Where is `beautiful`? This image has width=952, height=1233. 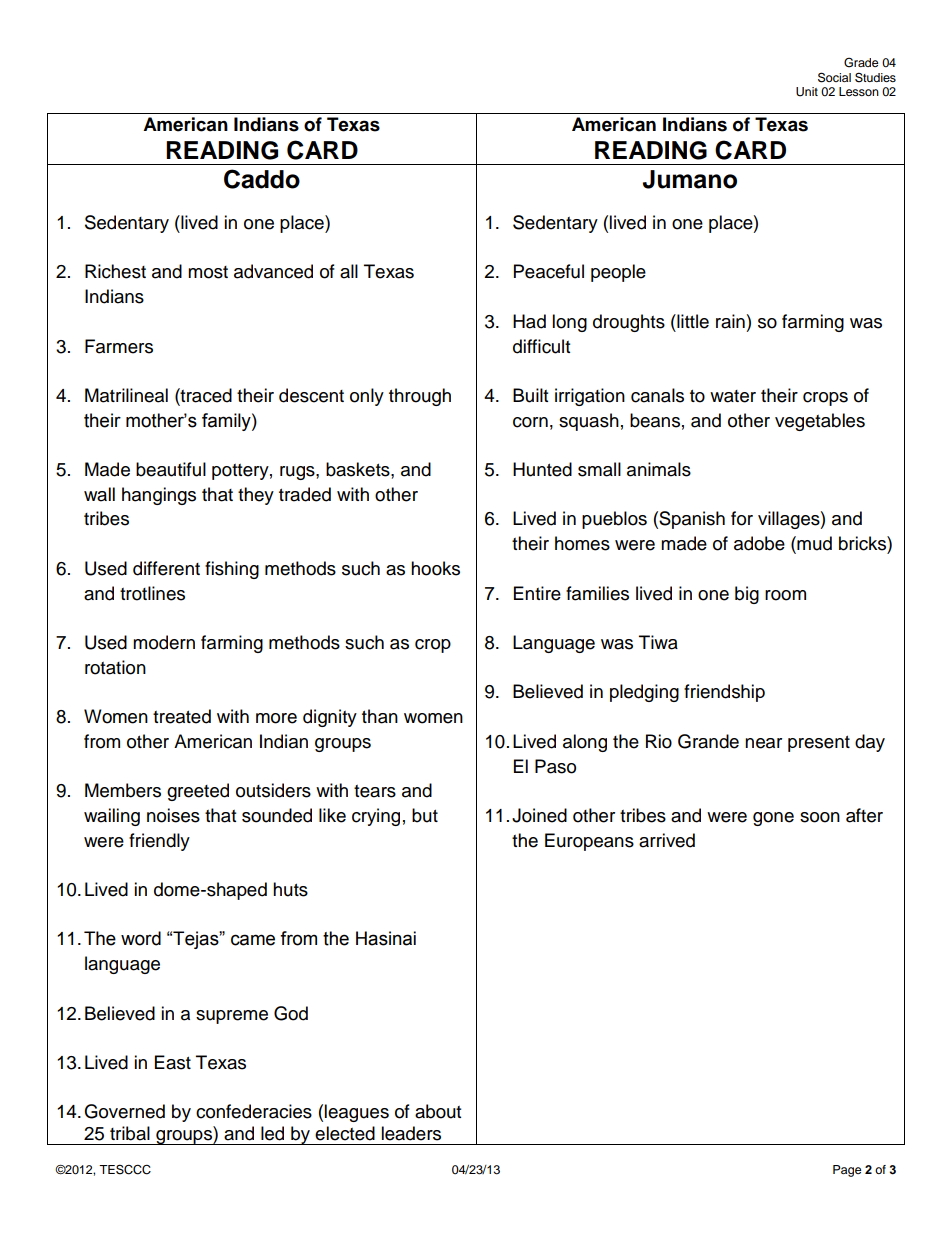 beautiful is located at coordinates (171, 469).
